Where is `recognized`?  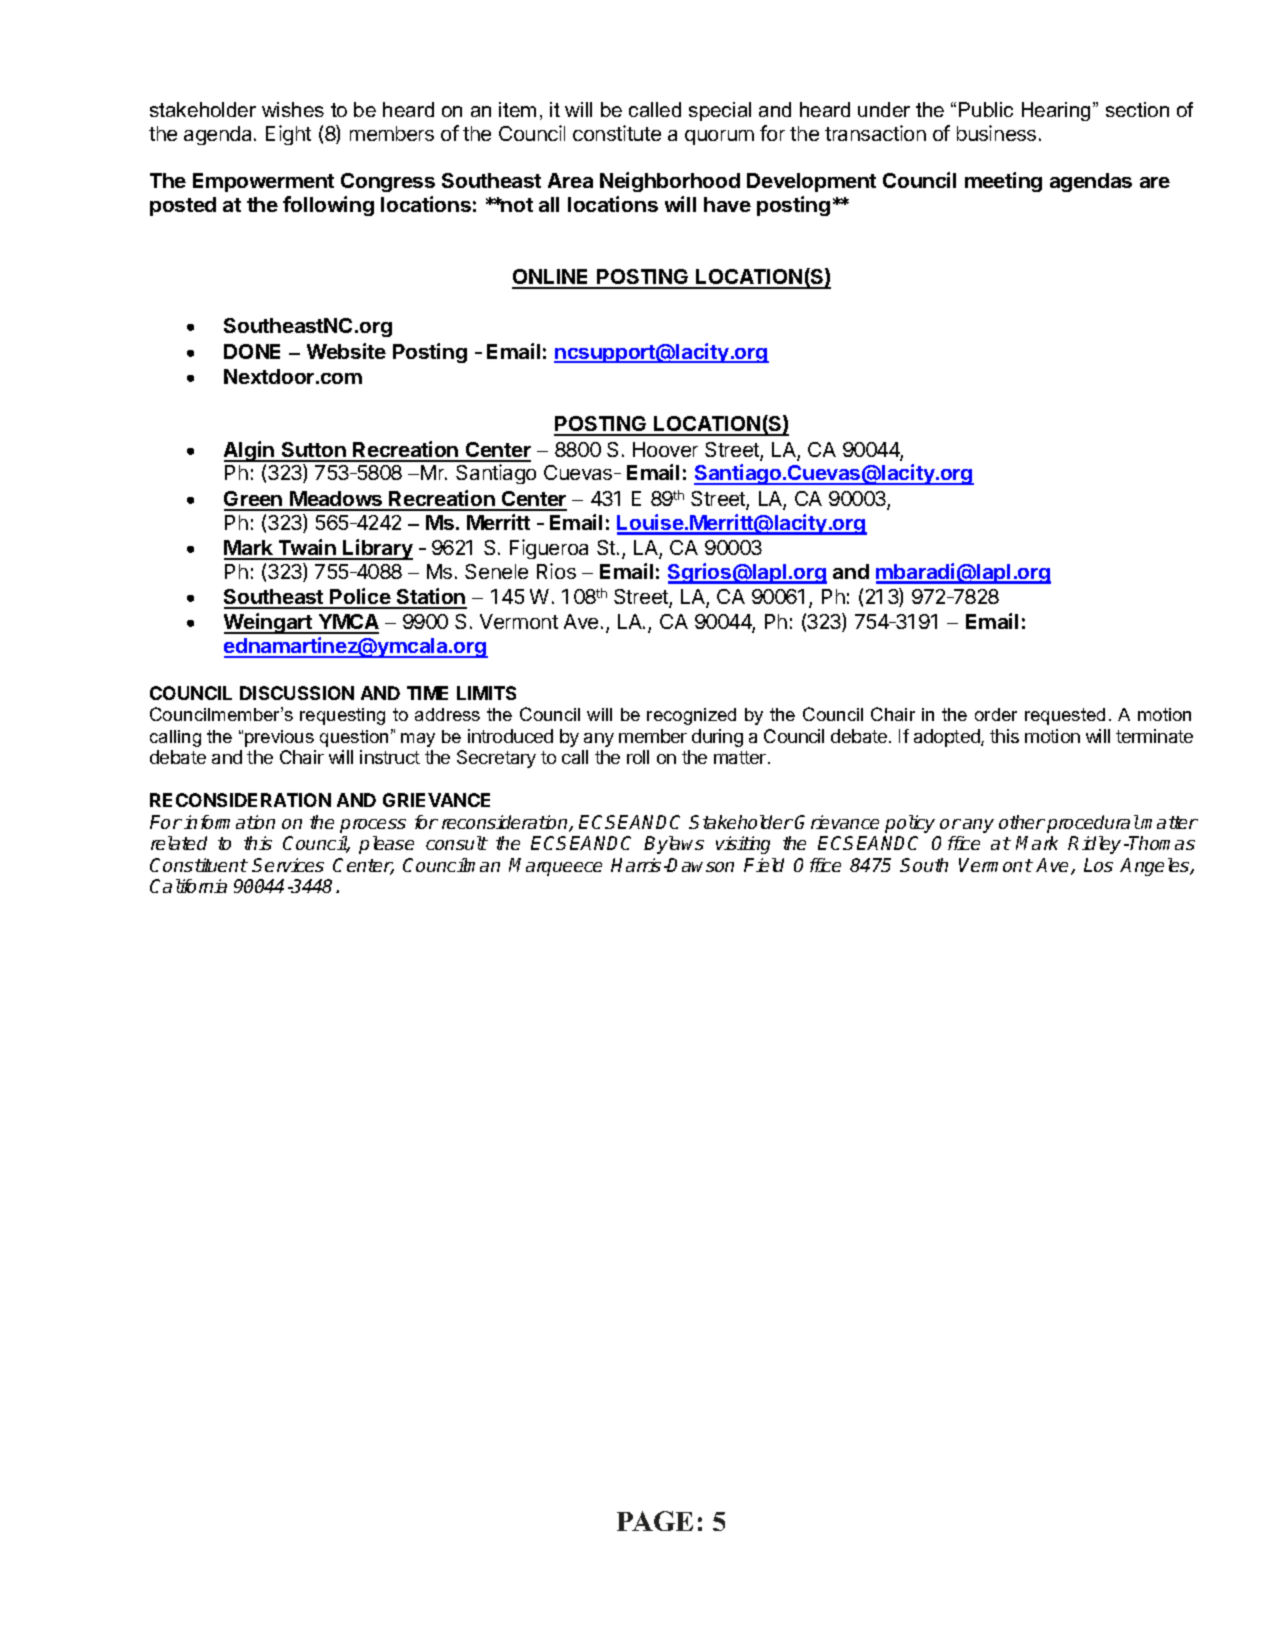
recognized is located at coordinates (691, 716).
